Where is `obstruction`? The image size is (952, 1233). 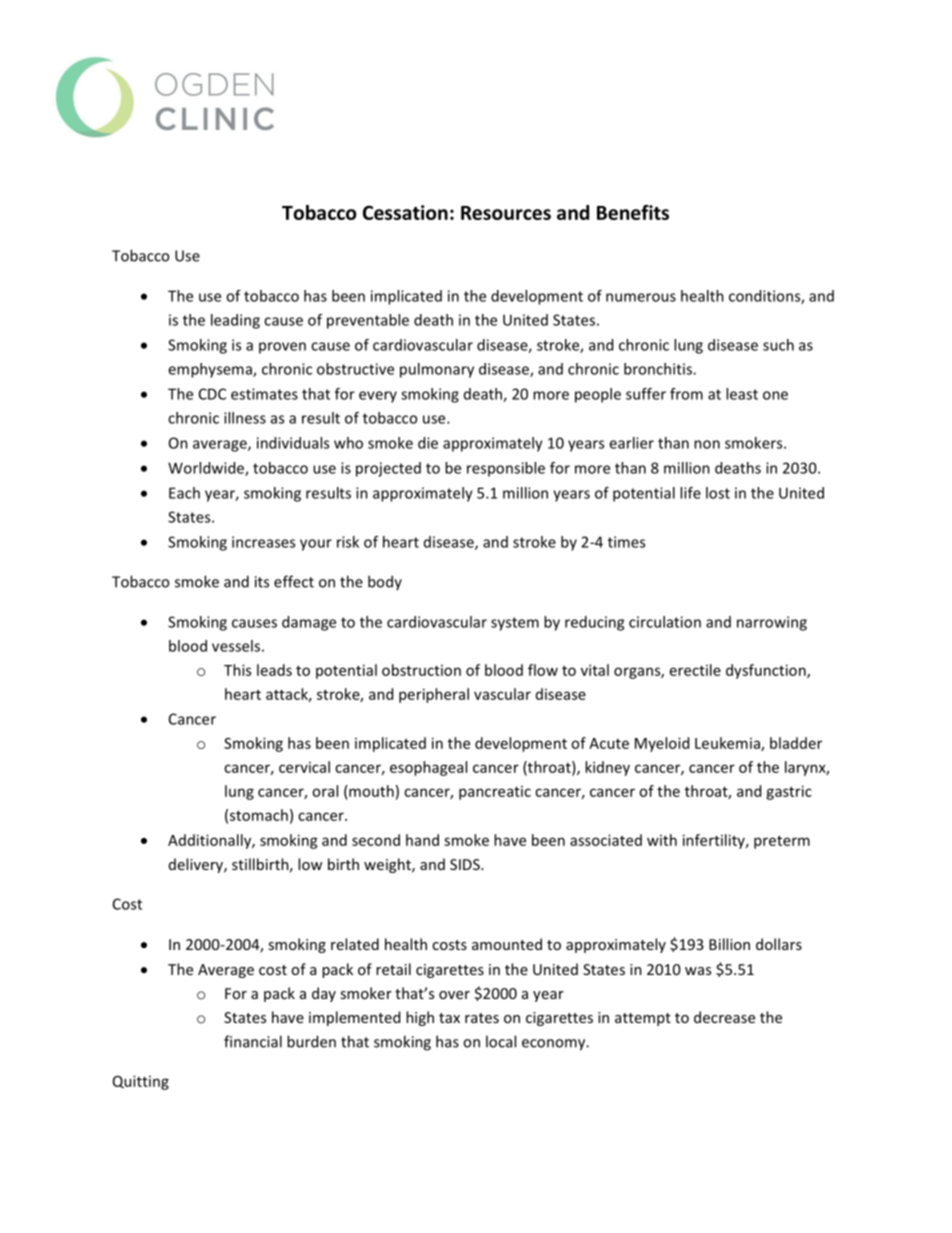
obstruction is located at coordinates (421, 670).
